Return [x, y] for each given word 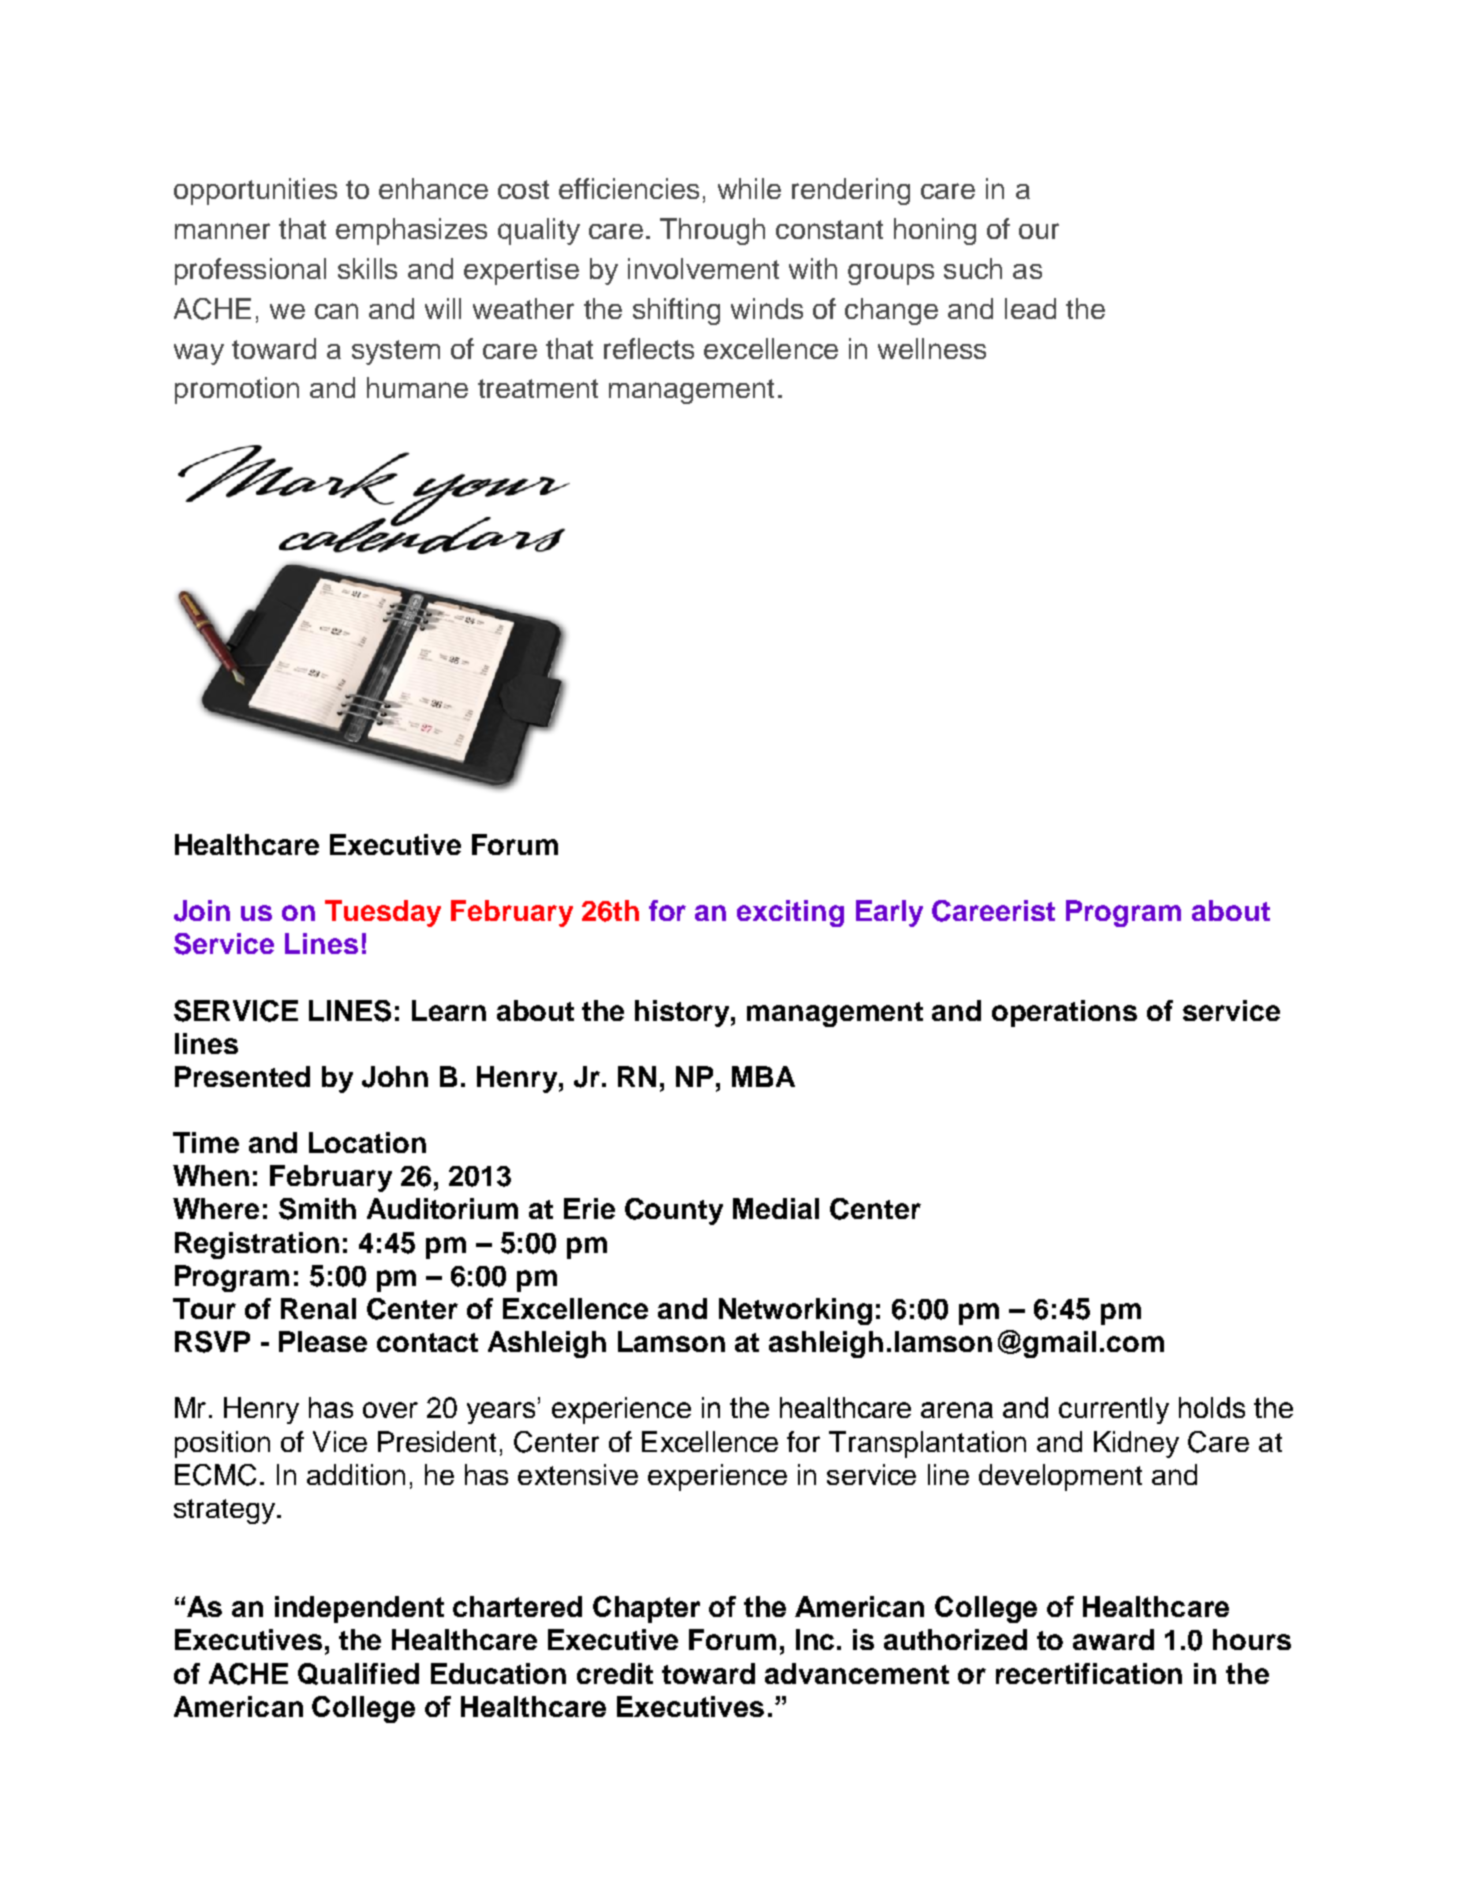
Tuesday [383, 913]
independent [359, 1609]
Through [712, 231]
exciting [790, 913]
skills [367, 268]
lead [1030, 308]
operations [1064, 1013]
